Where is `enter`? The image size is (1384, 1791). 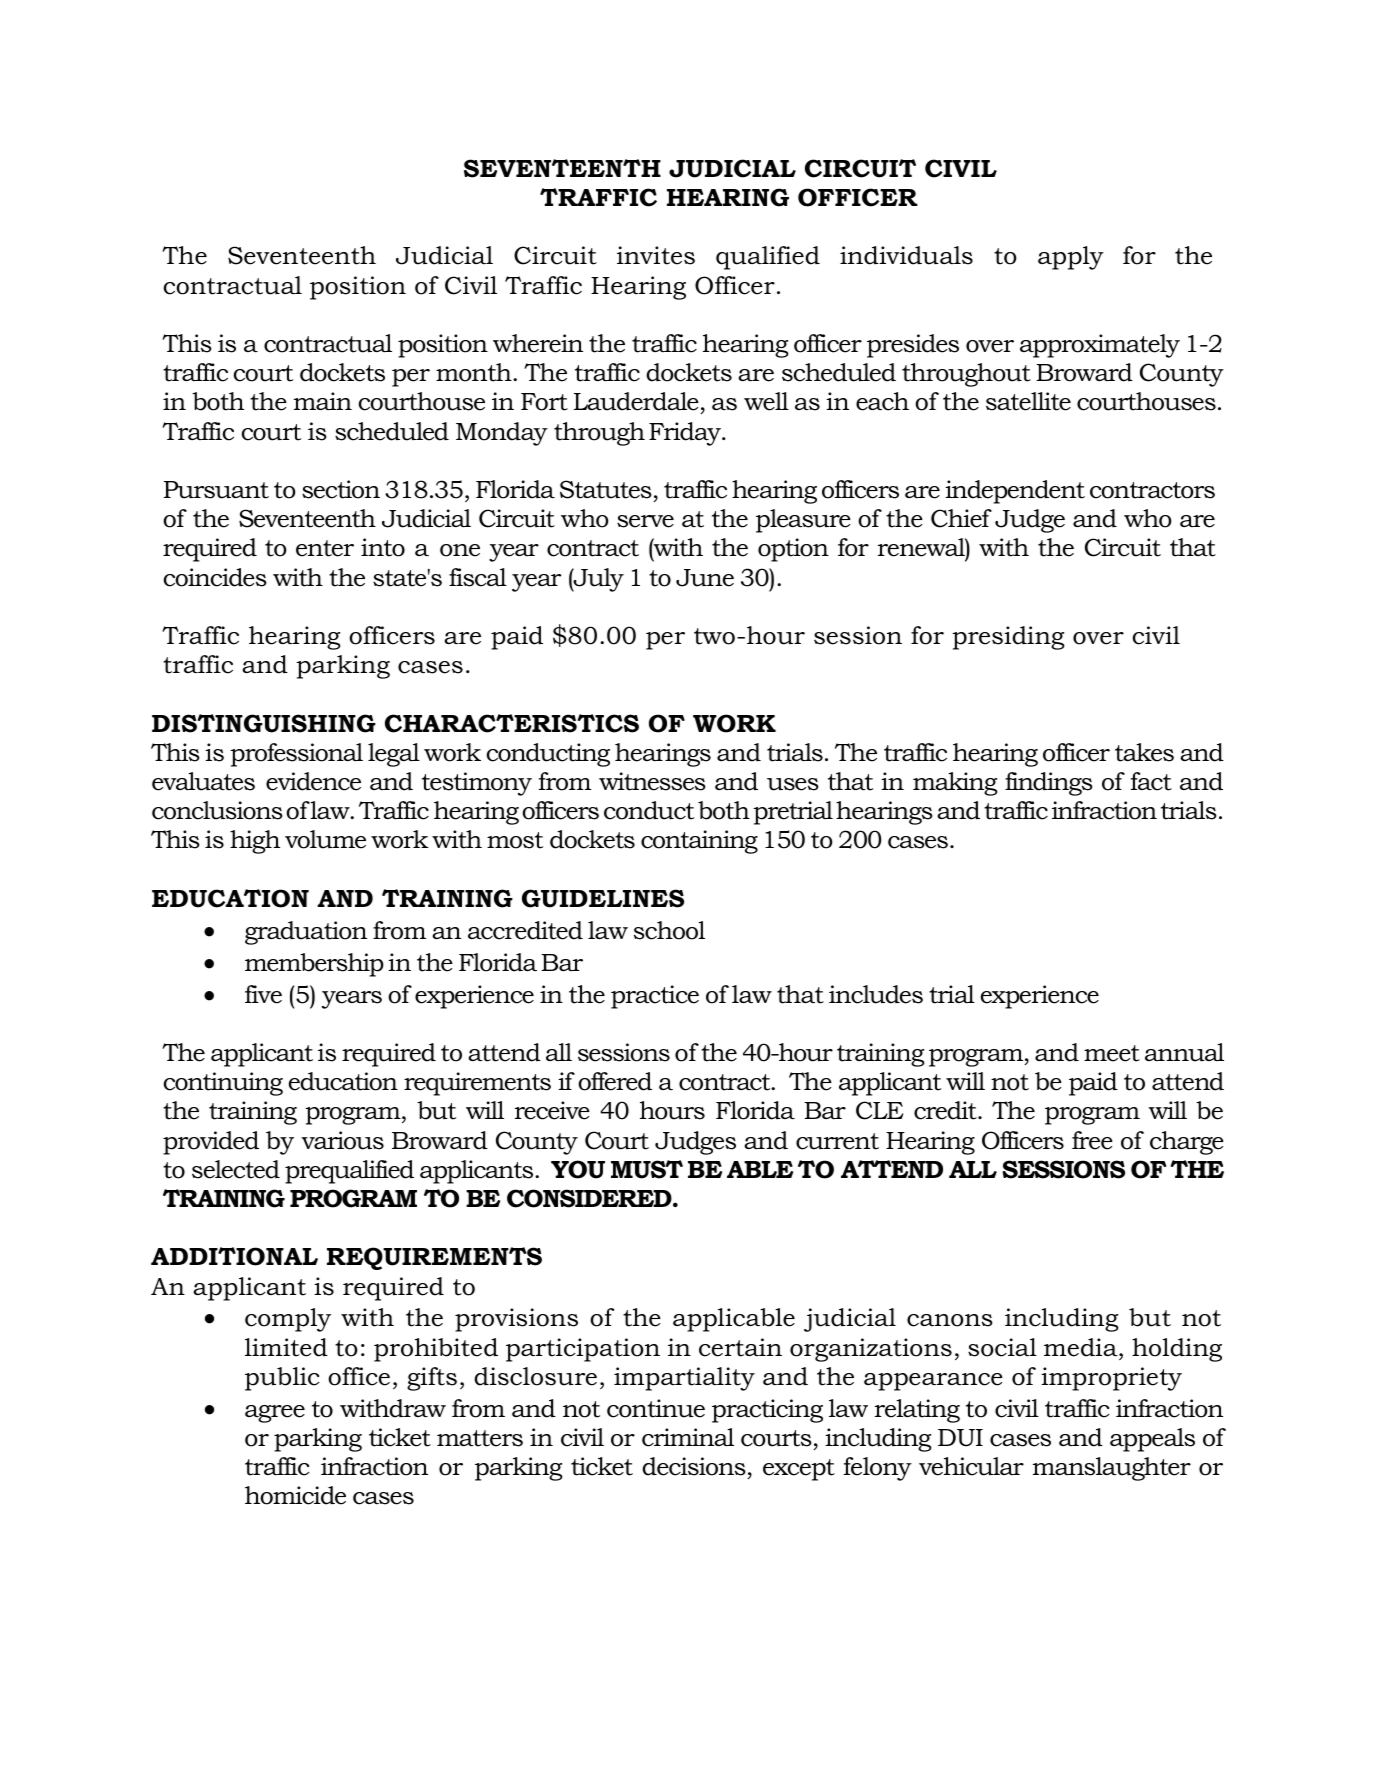 enter is located at coordinates (325, 548).
